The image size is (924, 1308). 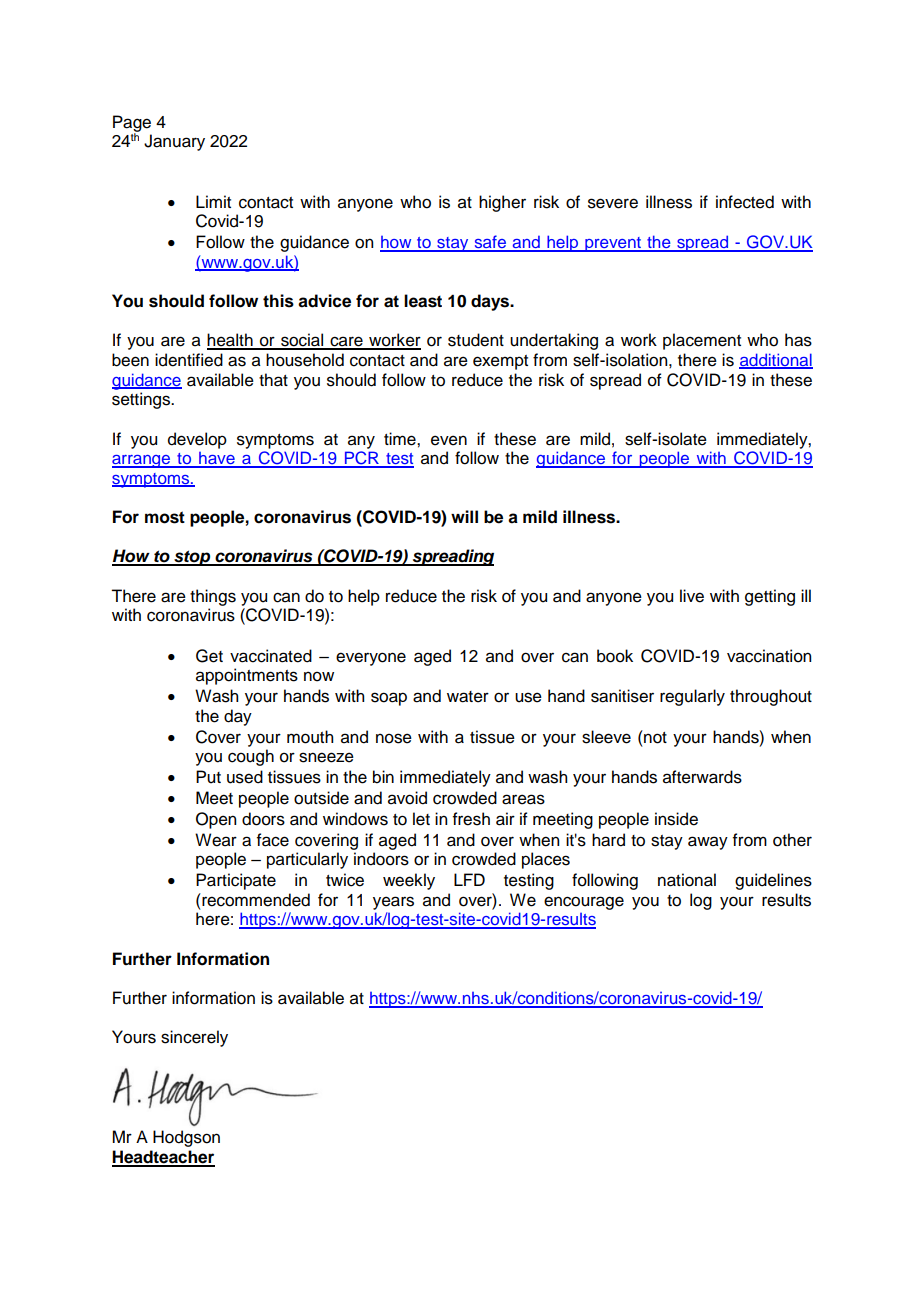 What do you see at coordinates (393, 903) in the image?
I see `years` at bounding box center [393, 903].
